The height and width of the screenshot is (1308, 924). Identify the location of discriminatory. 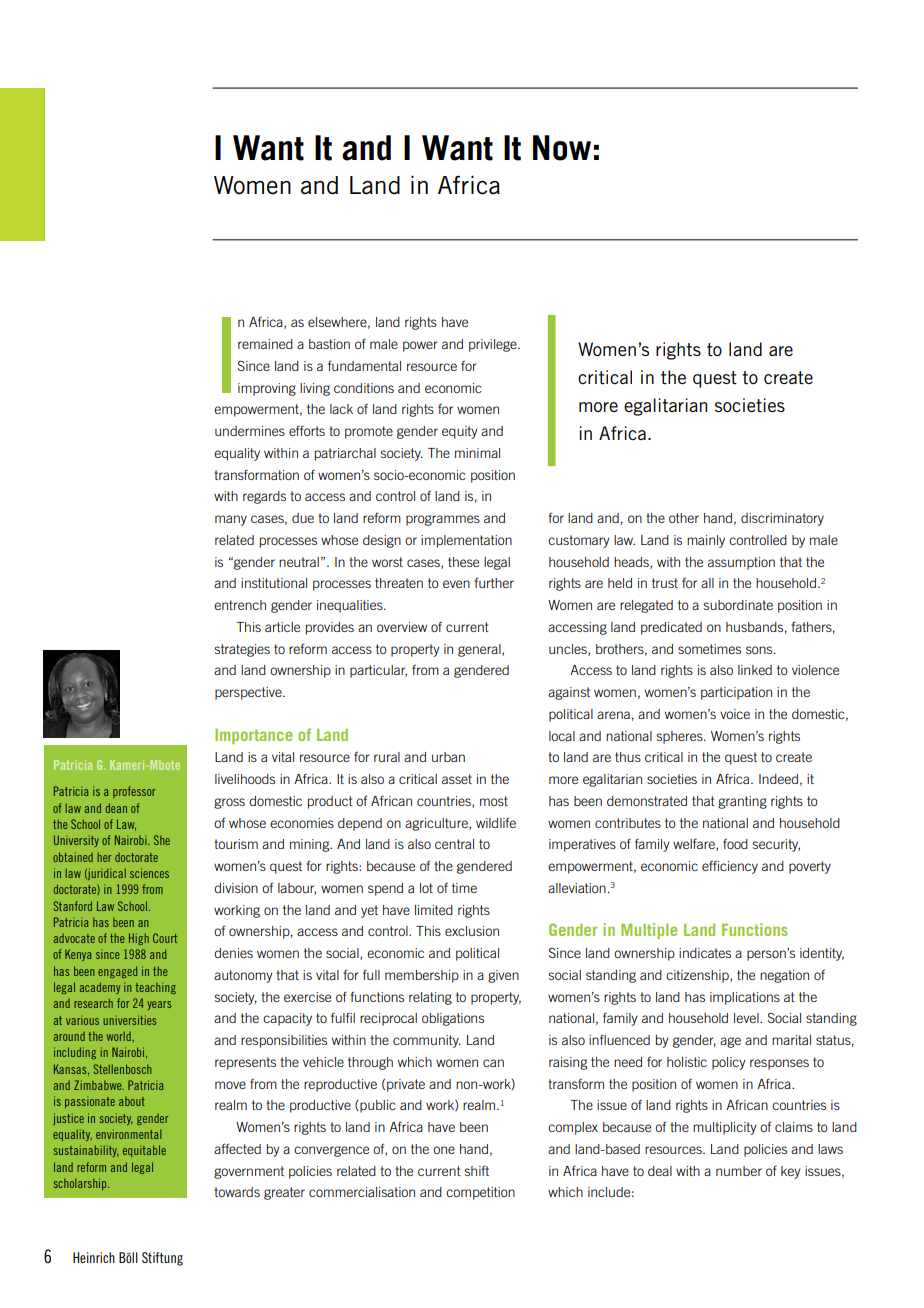
(782, 519).
